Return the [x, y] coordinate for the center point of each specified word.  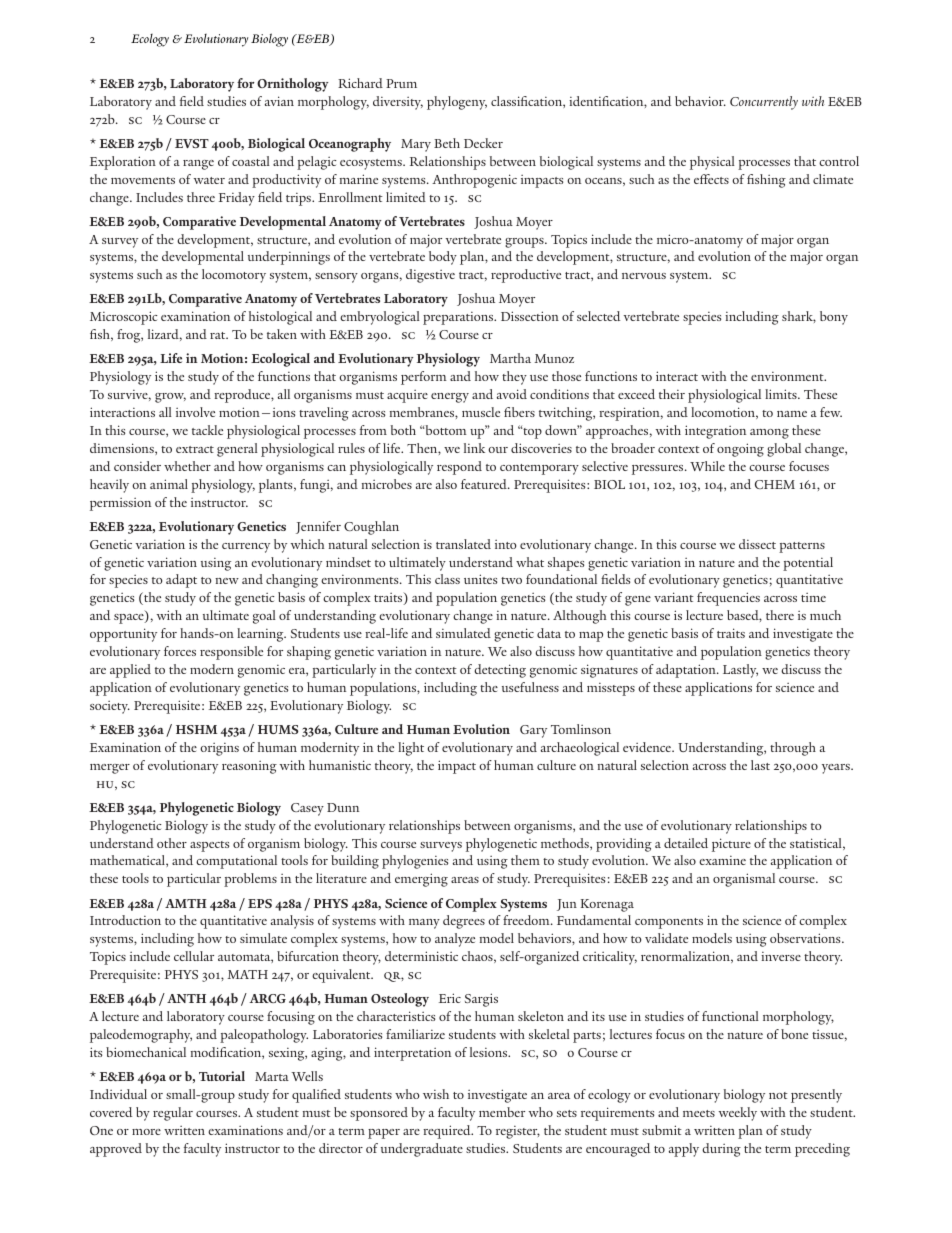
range [198, 165]
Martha [510, 358]
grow [170, 398]
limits [782, 394]
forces [180, 651]
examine [722, 860]
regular [173, 1114]
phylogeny [457, 103]
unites [480, 579]
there [780, 615]
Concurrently [764, 103]
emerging [421, 880]
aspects [209, 846]
